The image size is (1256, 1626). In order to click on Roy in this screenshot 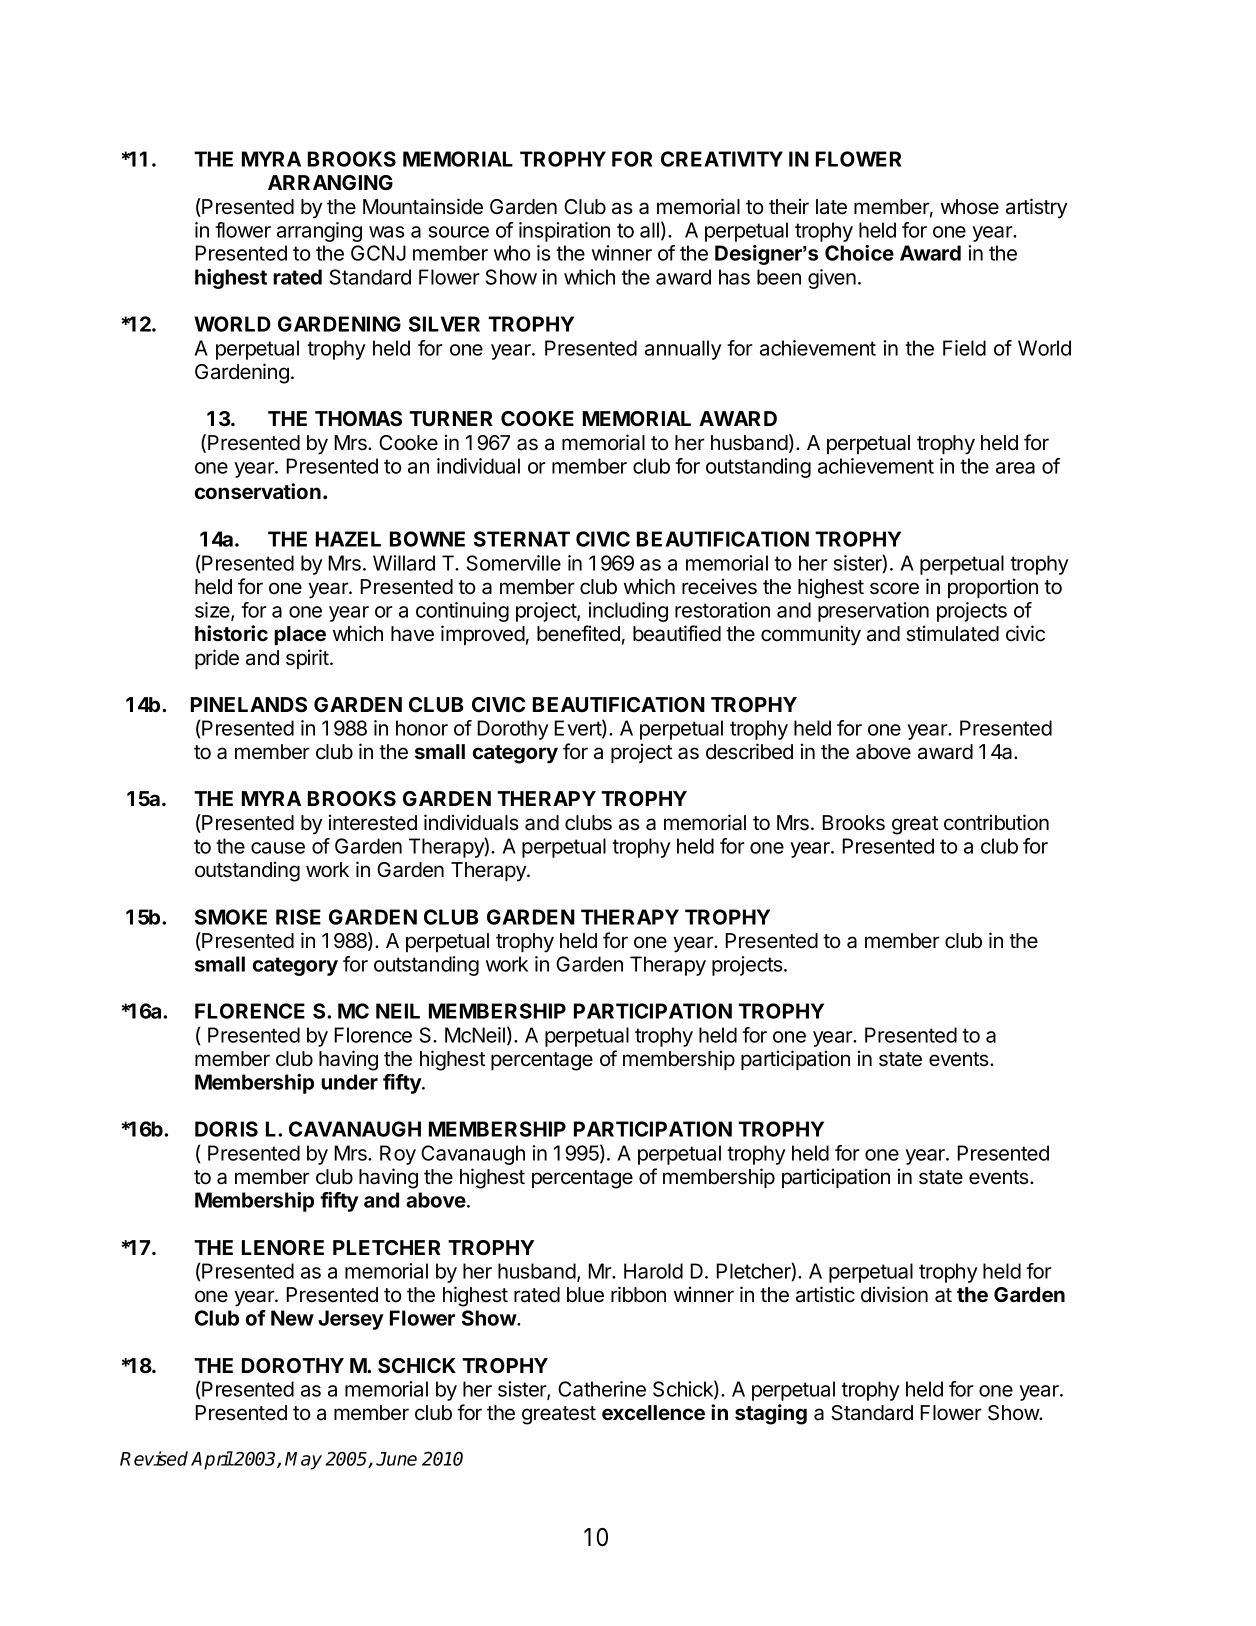, I will do `click(398, 1155)`.
